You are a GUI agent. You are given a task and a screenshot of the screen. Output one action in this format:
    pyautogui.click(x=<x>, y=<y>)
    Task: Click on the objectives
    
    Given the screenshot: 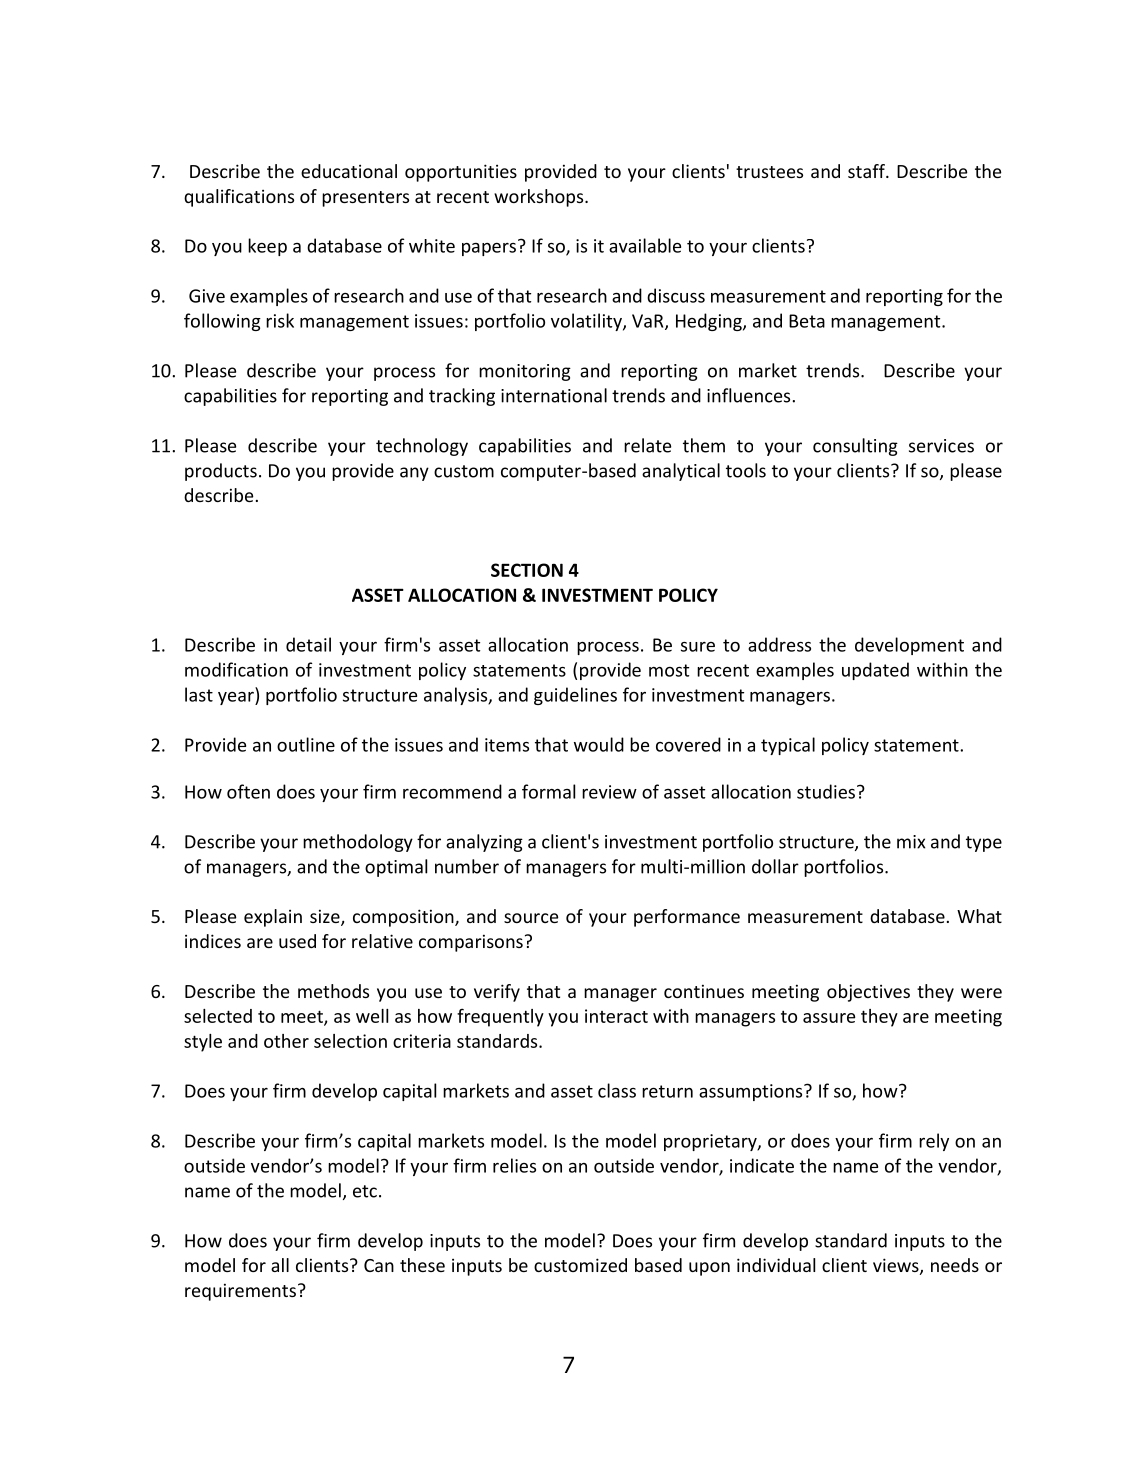 What is the action you would take?
    pyautogui.click(x=868, y=993)
